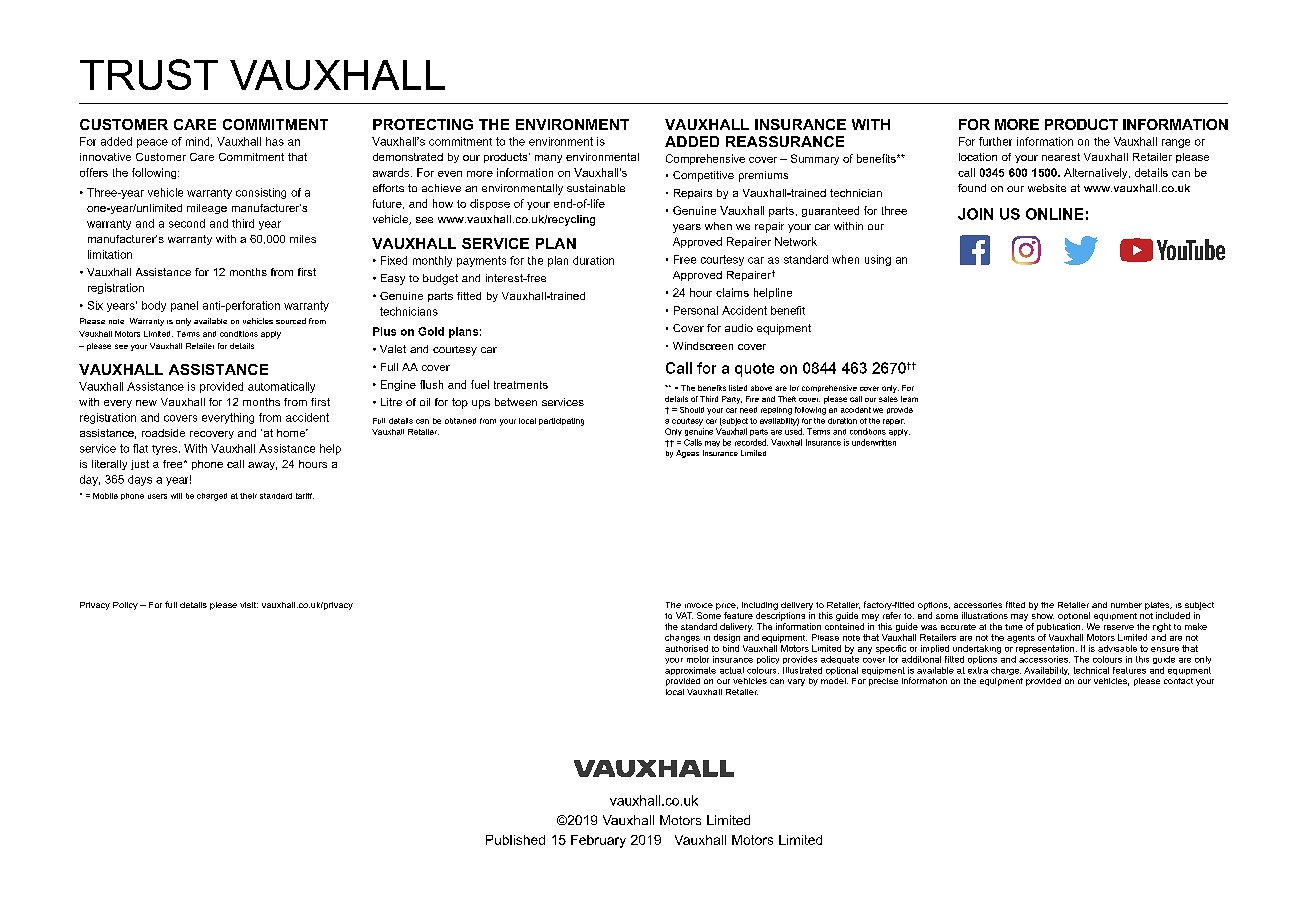 The height and width of the screenshot is (924, 1308). Describe the element at coordinates (995, 141) in the screenshot. I see `further` at that location.
